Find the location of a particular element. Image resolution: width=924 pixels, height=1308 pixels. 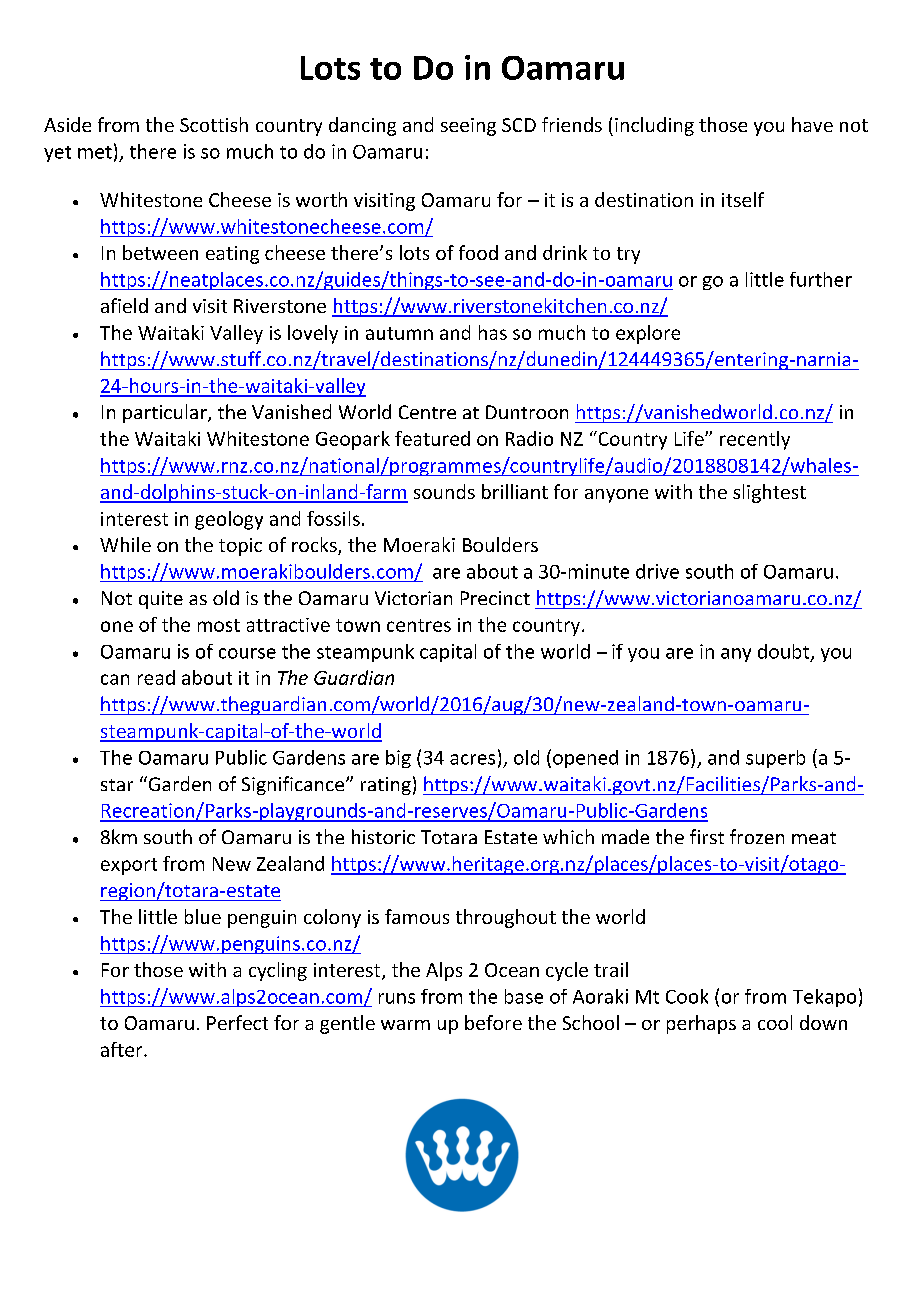

particular is located at coordinates (166, 413).
